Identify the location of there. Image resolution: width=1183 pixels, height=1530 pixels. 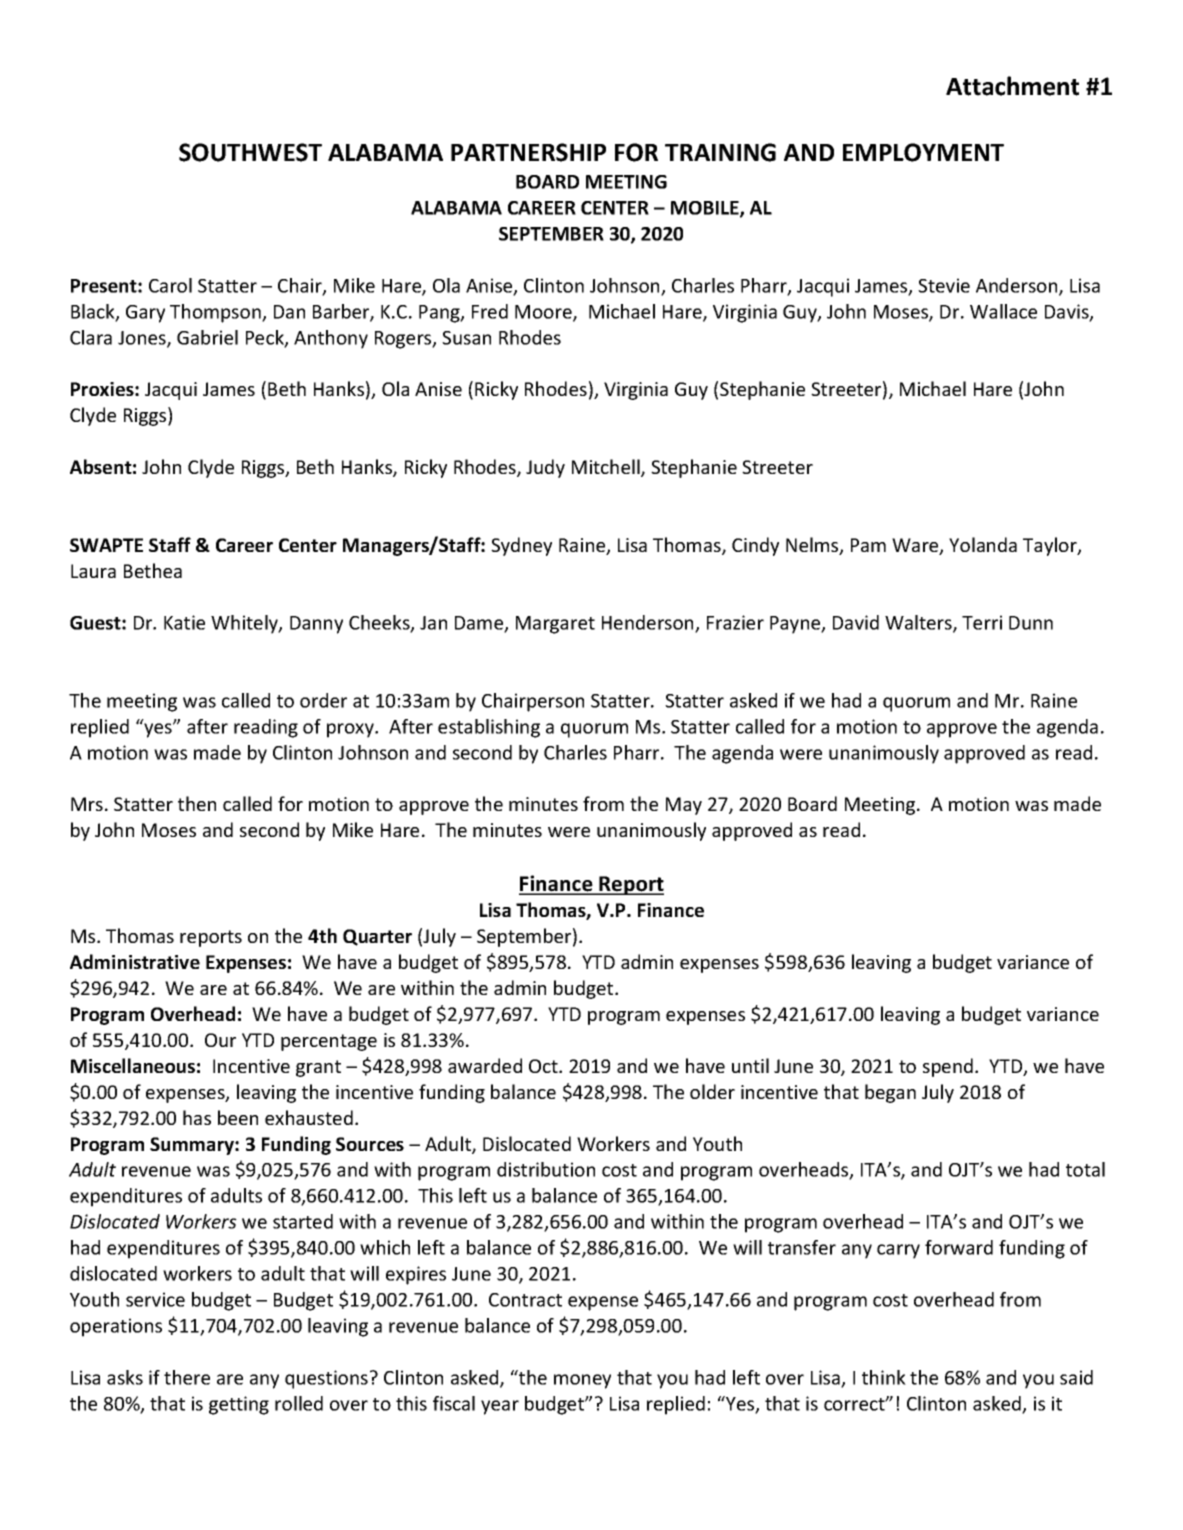
(187, 1377).
